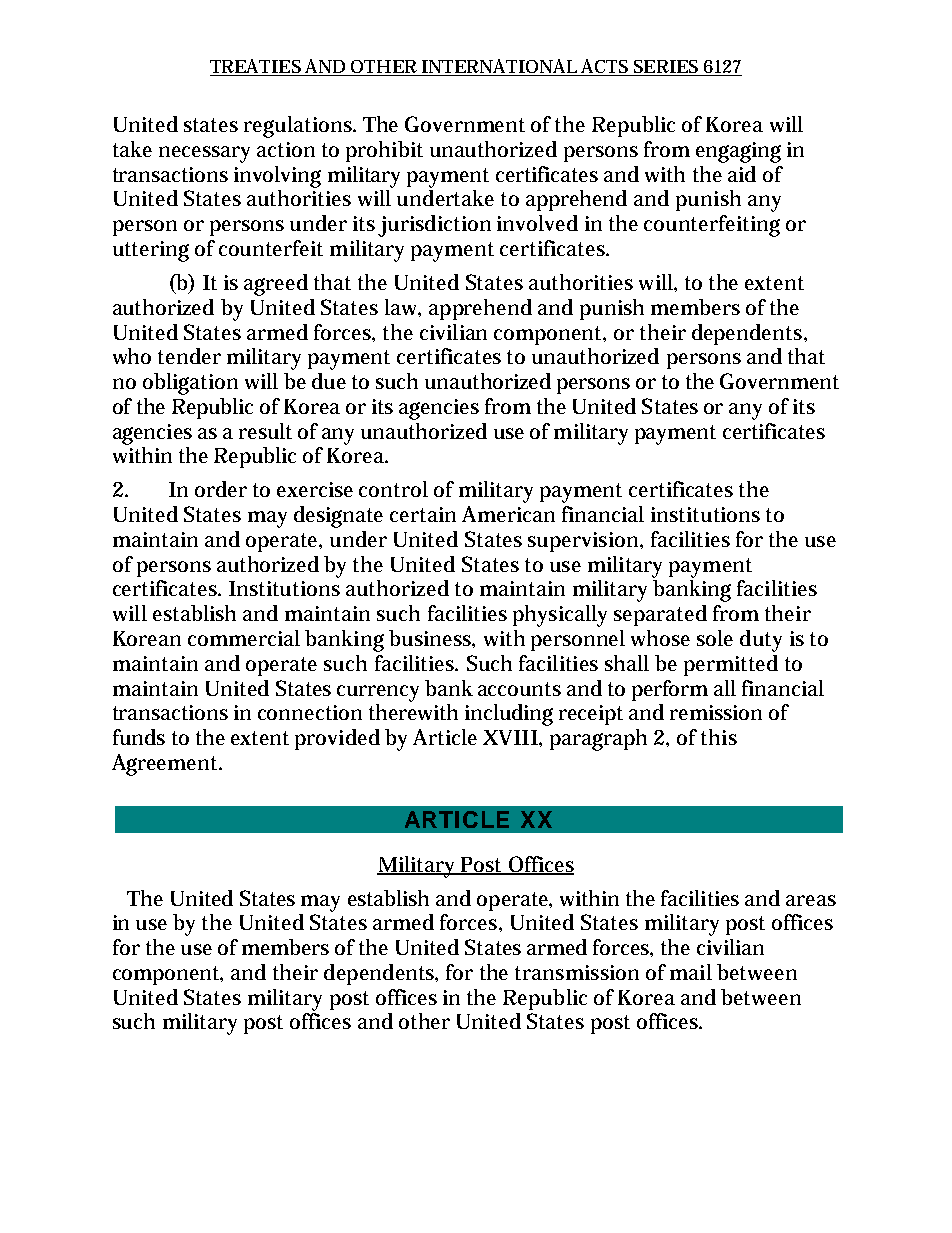  What do you see at coordinates (403, 308) in the screenshot?
I see `law` at bounding box center [403, 308].
